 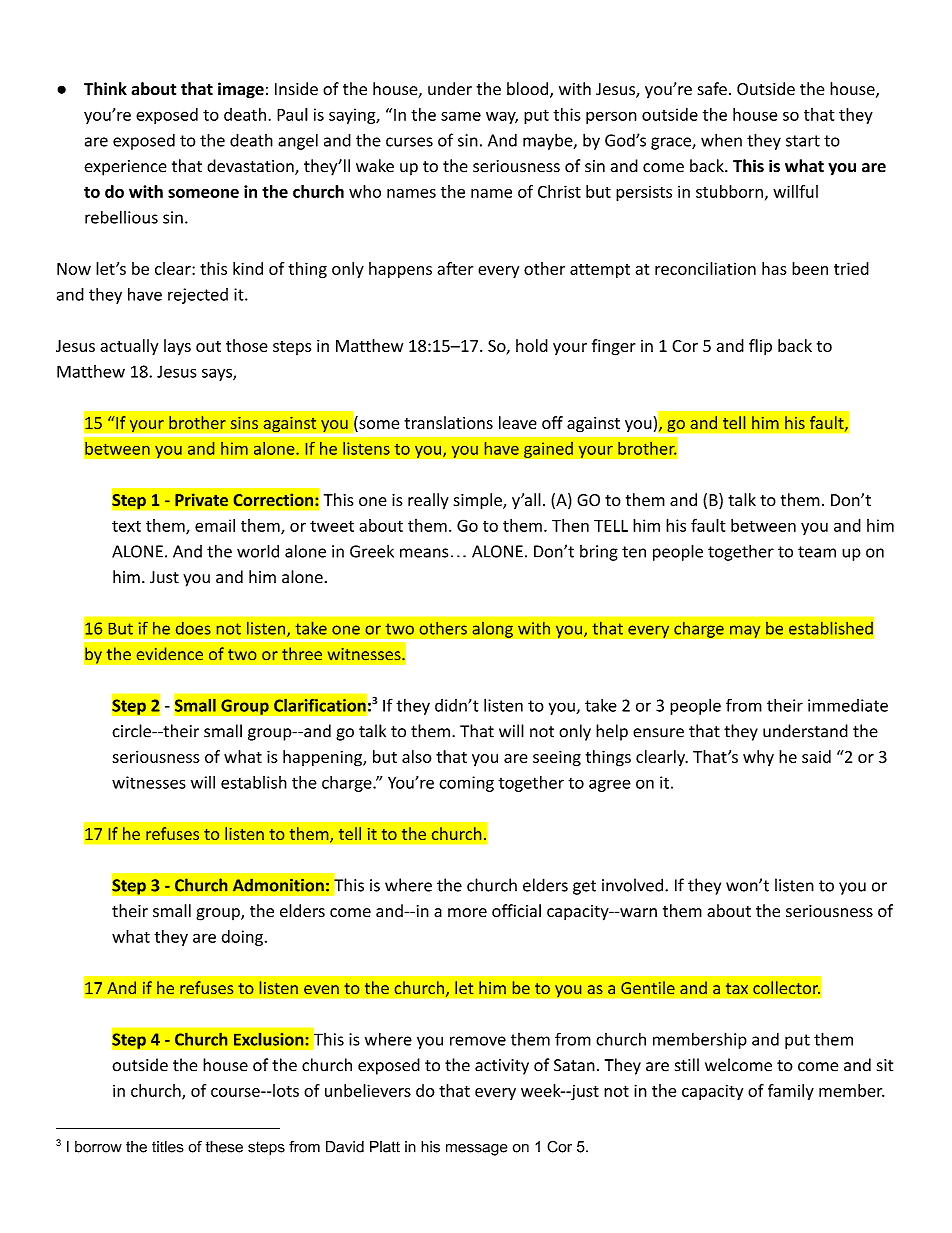 What do you see at coordinates (193, 628) in the document?
I see `does` at bounding box center [193, 628].
